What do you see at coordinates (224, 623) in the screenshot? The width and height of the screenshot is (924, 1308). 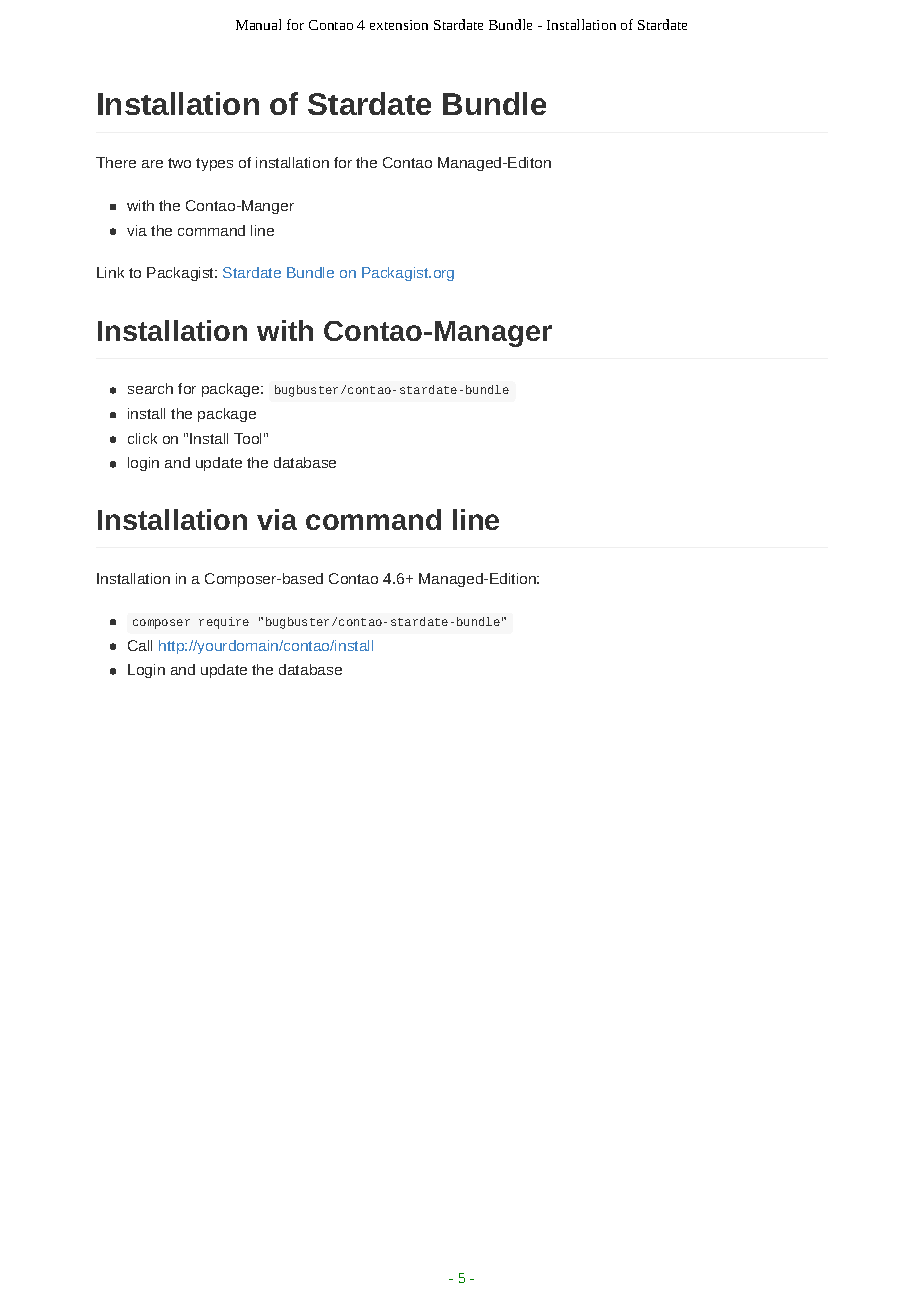 I see `require` at bounding box center [224, 623].
